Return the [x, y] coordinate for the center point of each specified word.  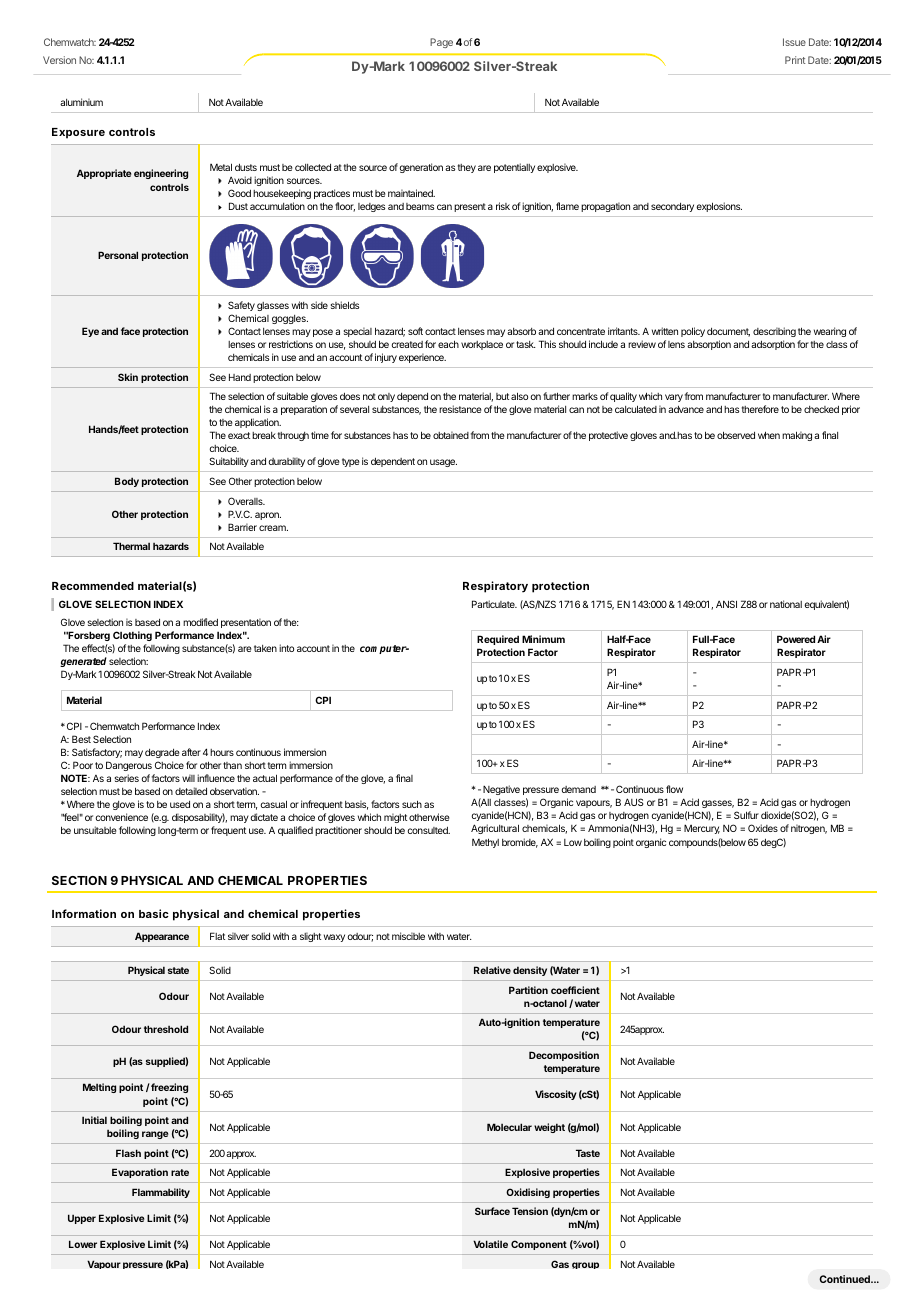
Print [795, 60]
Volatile [490, 1244]
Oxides [763, 828]
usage [443, 463]
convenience [121, 817]
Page [441, 43]
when [769, 435]
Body [127, 482]
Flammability [161, 1193]
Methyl [485, 843]
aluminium [81, 102]
